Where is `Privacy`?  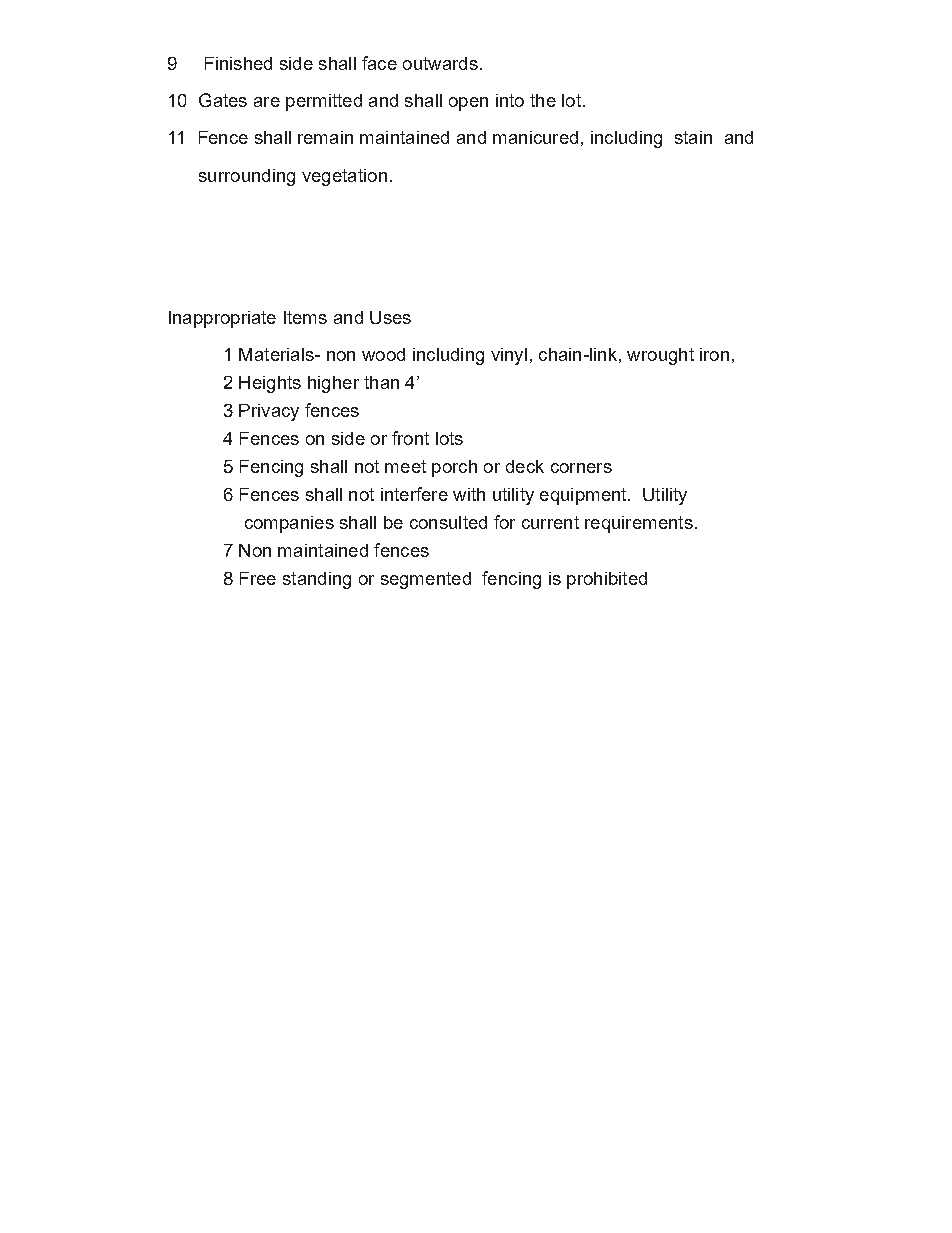 Privacy is located at coordinates (269, 412).
